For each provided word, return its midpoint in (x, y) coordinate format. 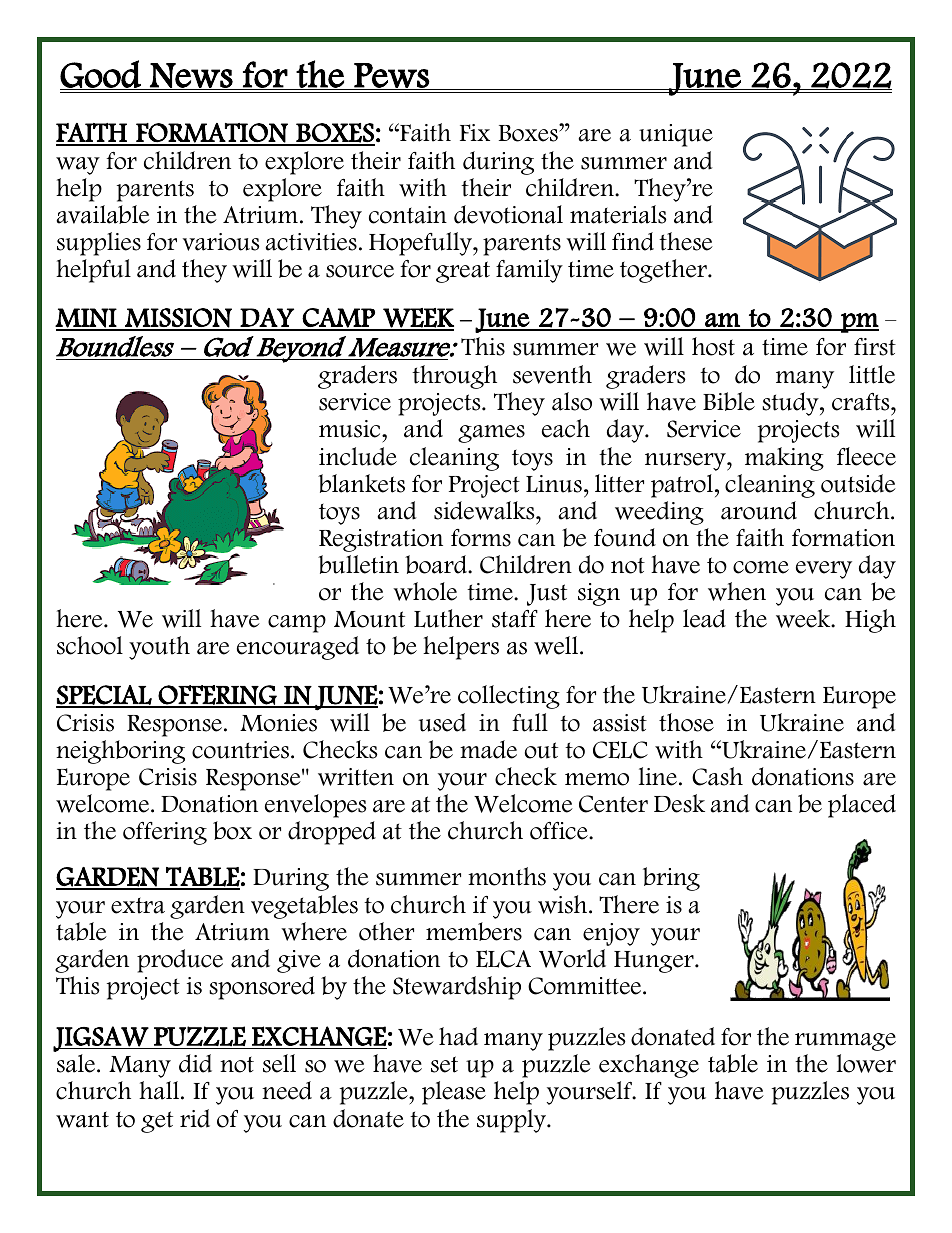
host (713, 346)
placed (862, 806)
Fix (475, 132)
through (454, 377)
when (737, 591)
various (221, 242)
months (507, 876)
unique (676, 135)
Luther (448, 618)
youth (159, 648)
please (454, 1093)
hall (159, 1090)
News (191, 76)
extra (138, 905)
